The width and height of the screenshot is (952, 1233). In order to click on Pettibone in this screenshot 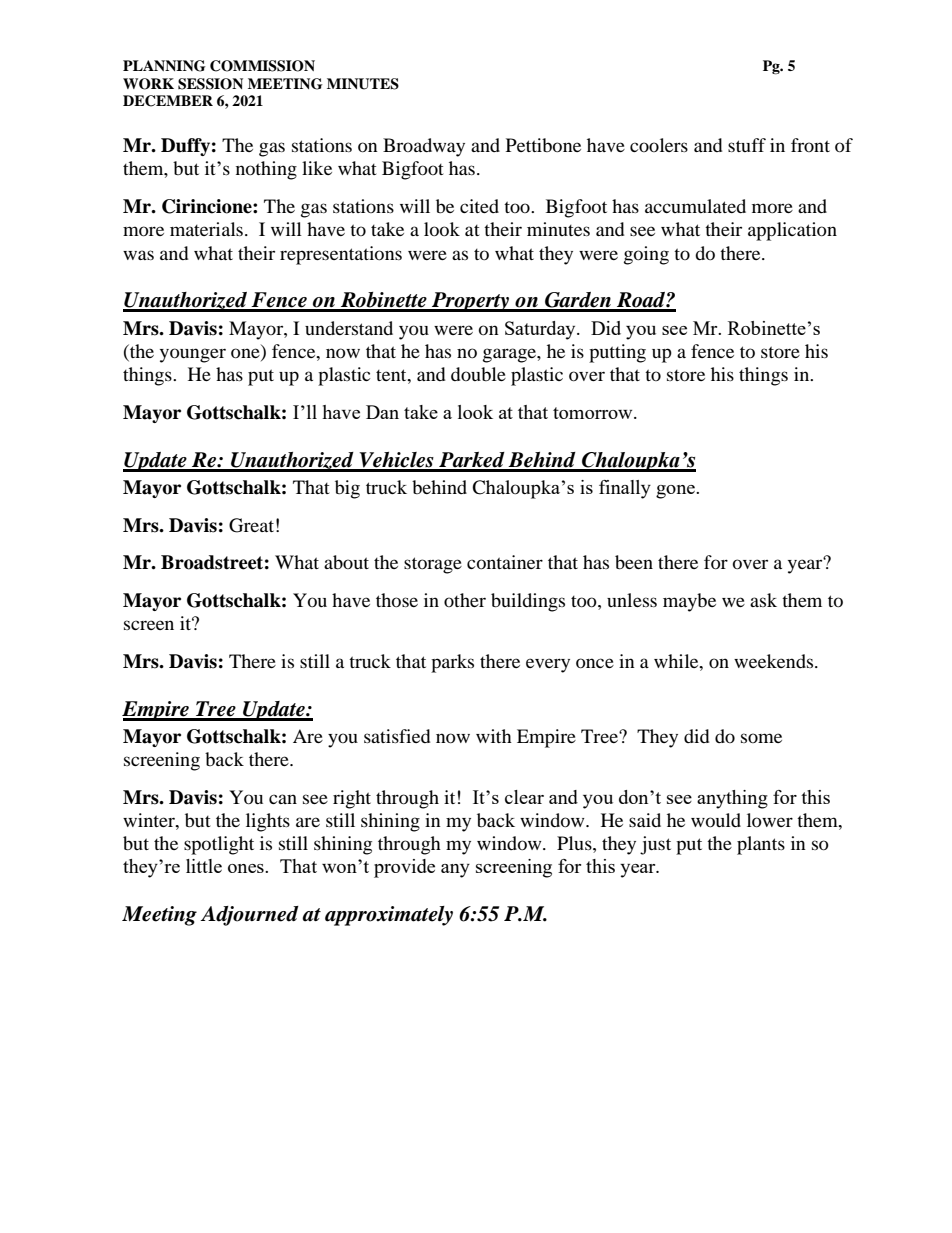, I will do `click(543, 145)`.
